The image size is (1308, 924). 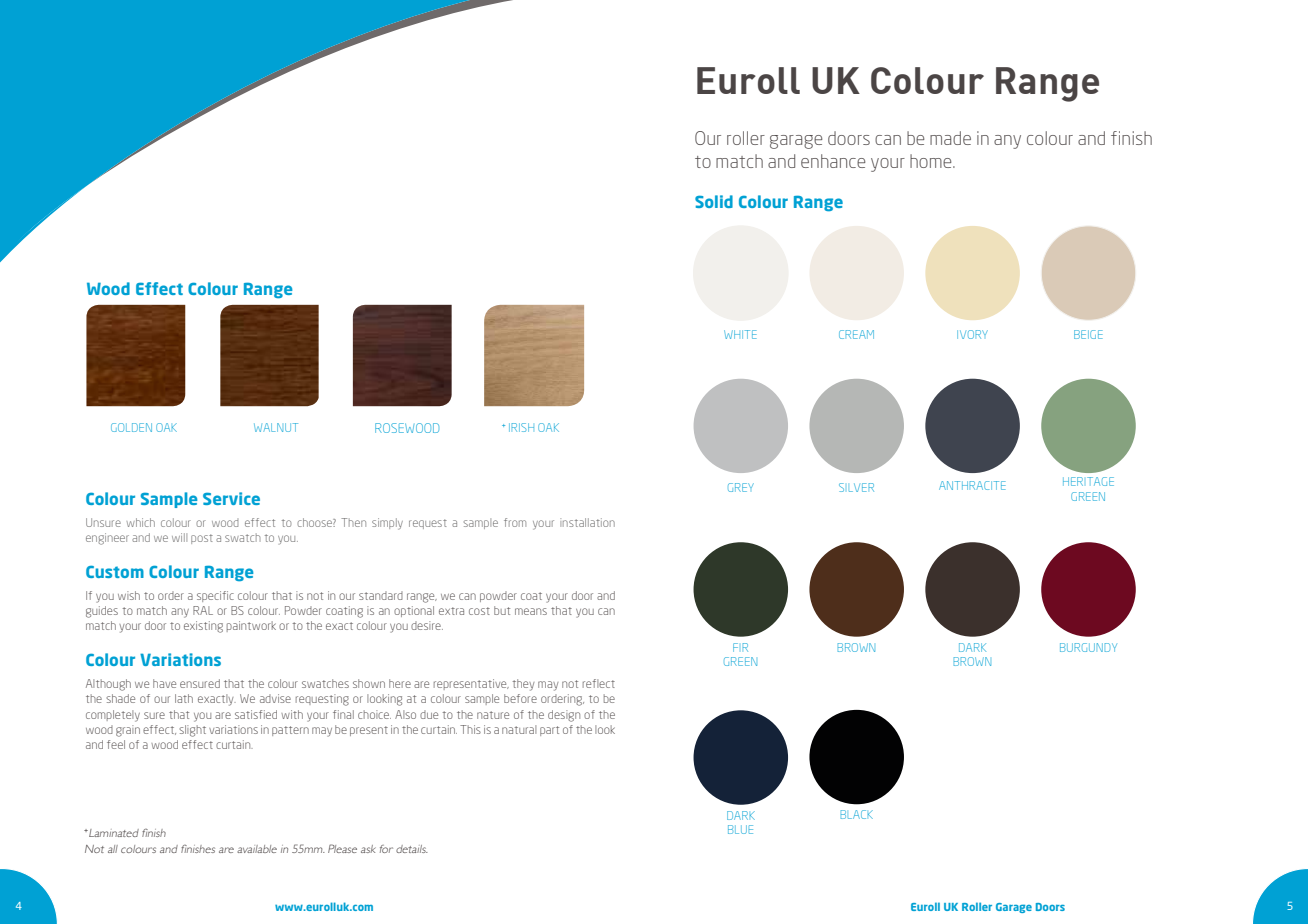 I want to click on BLUE, so click(x=740, y=829).
